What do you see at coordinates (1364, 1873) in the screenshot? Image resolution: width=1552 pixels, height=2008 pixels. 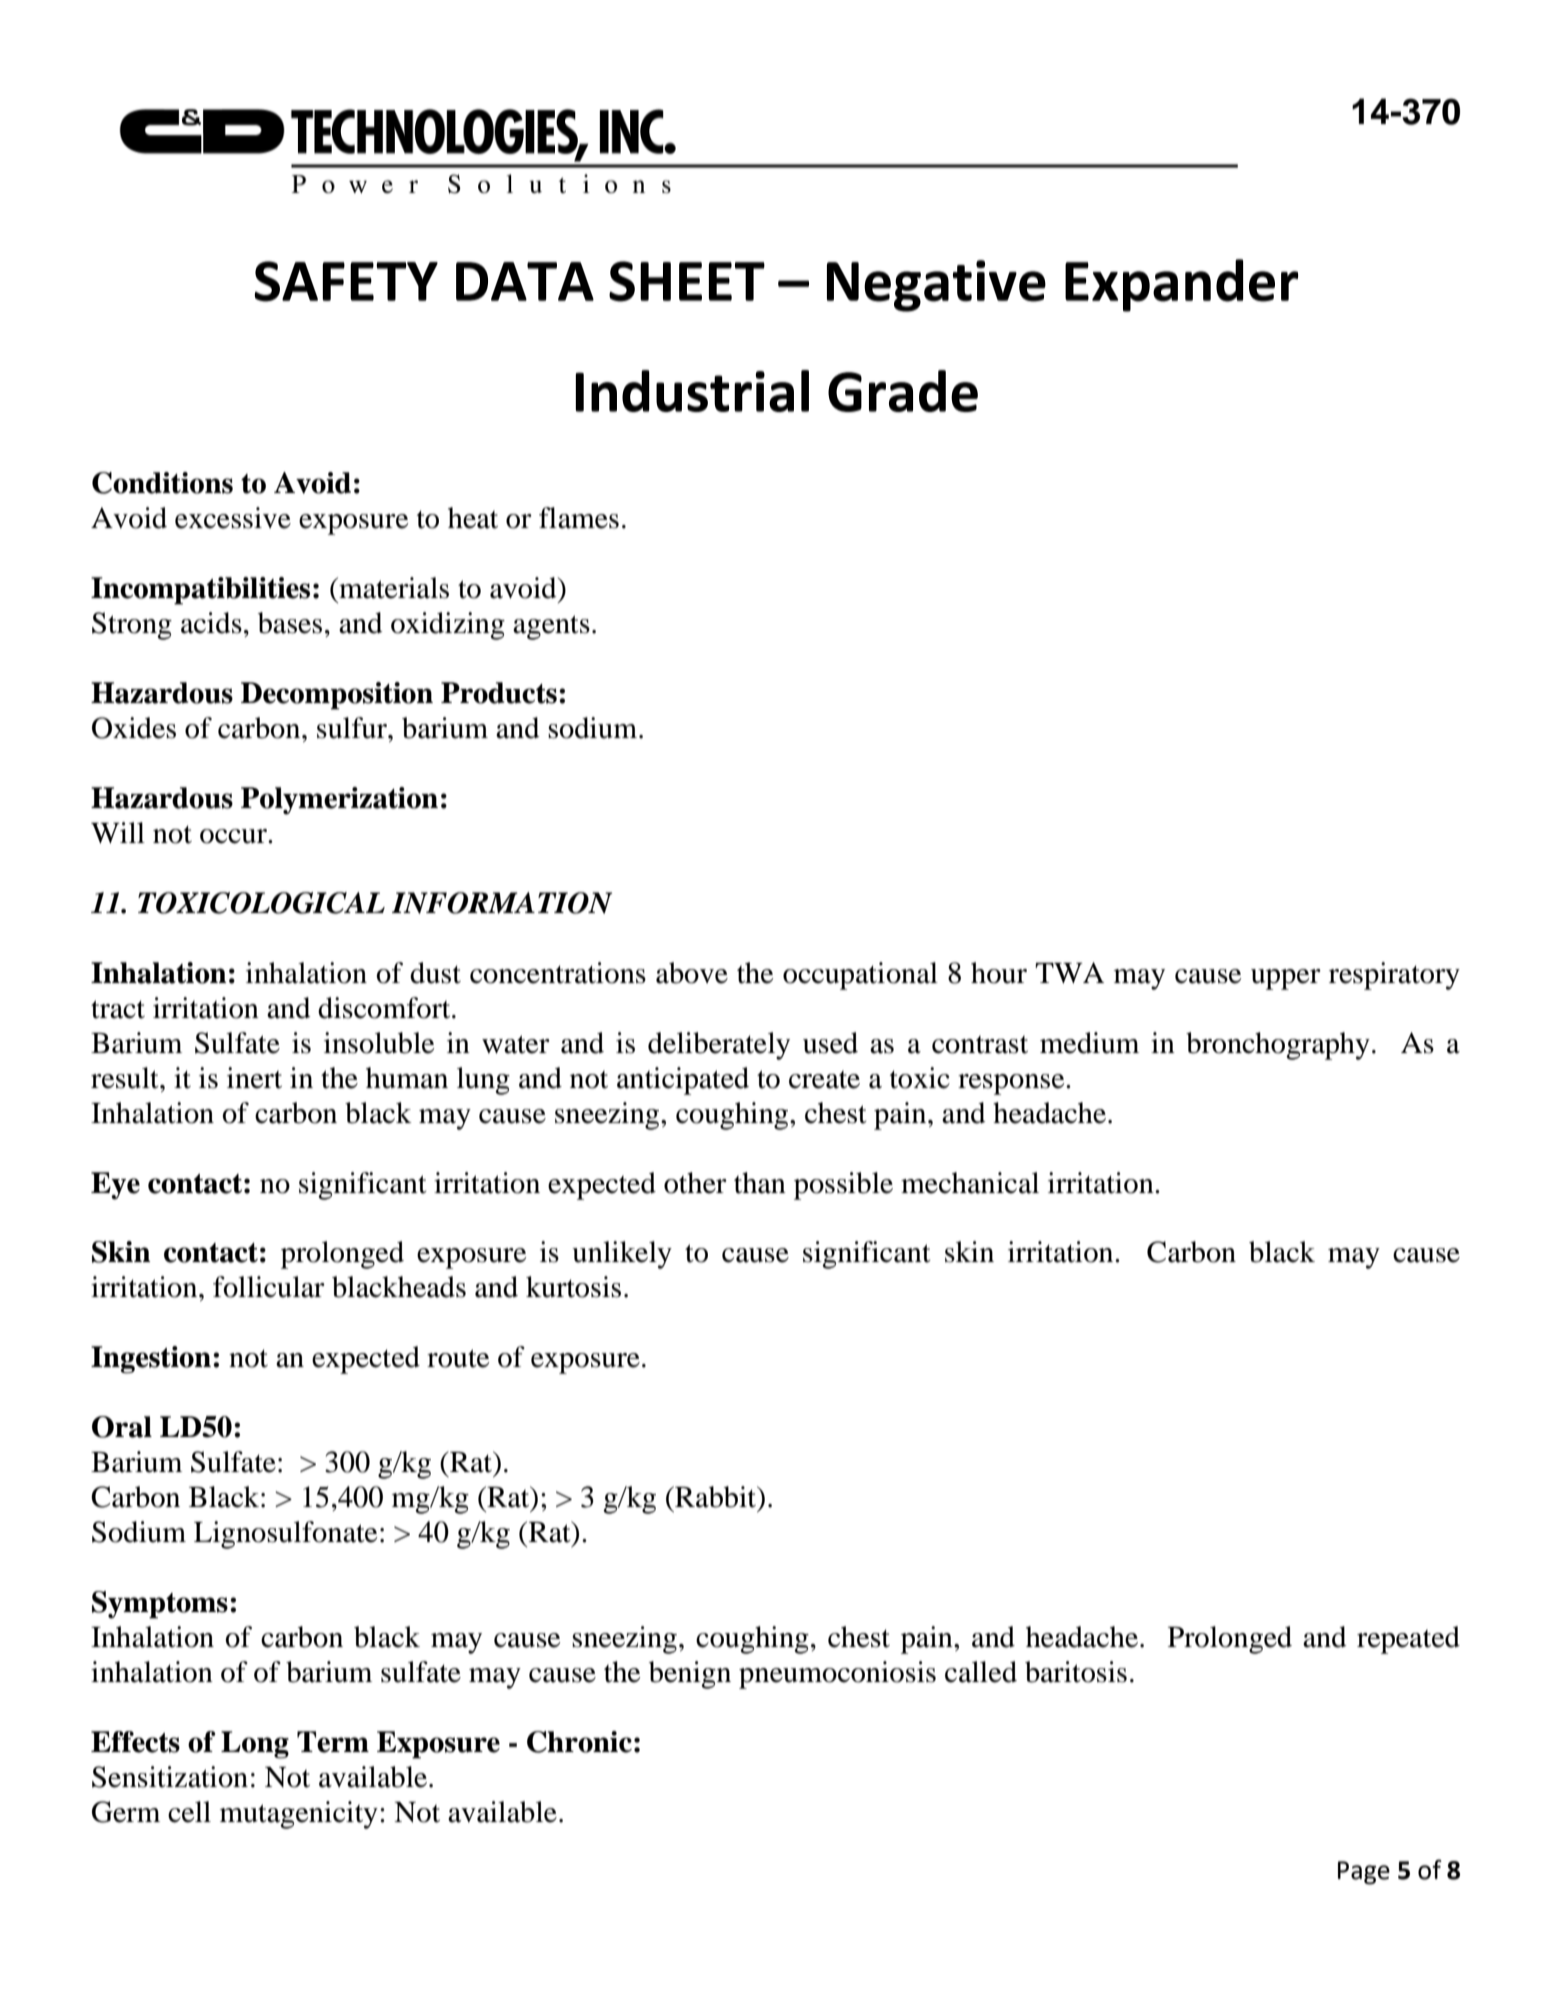 I see `Page` at bounding box center [1364, 1873].
